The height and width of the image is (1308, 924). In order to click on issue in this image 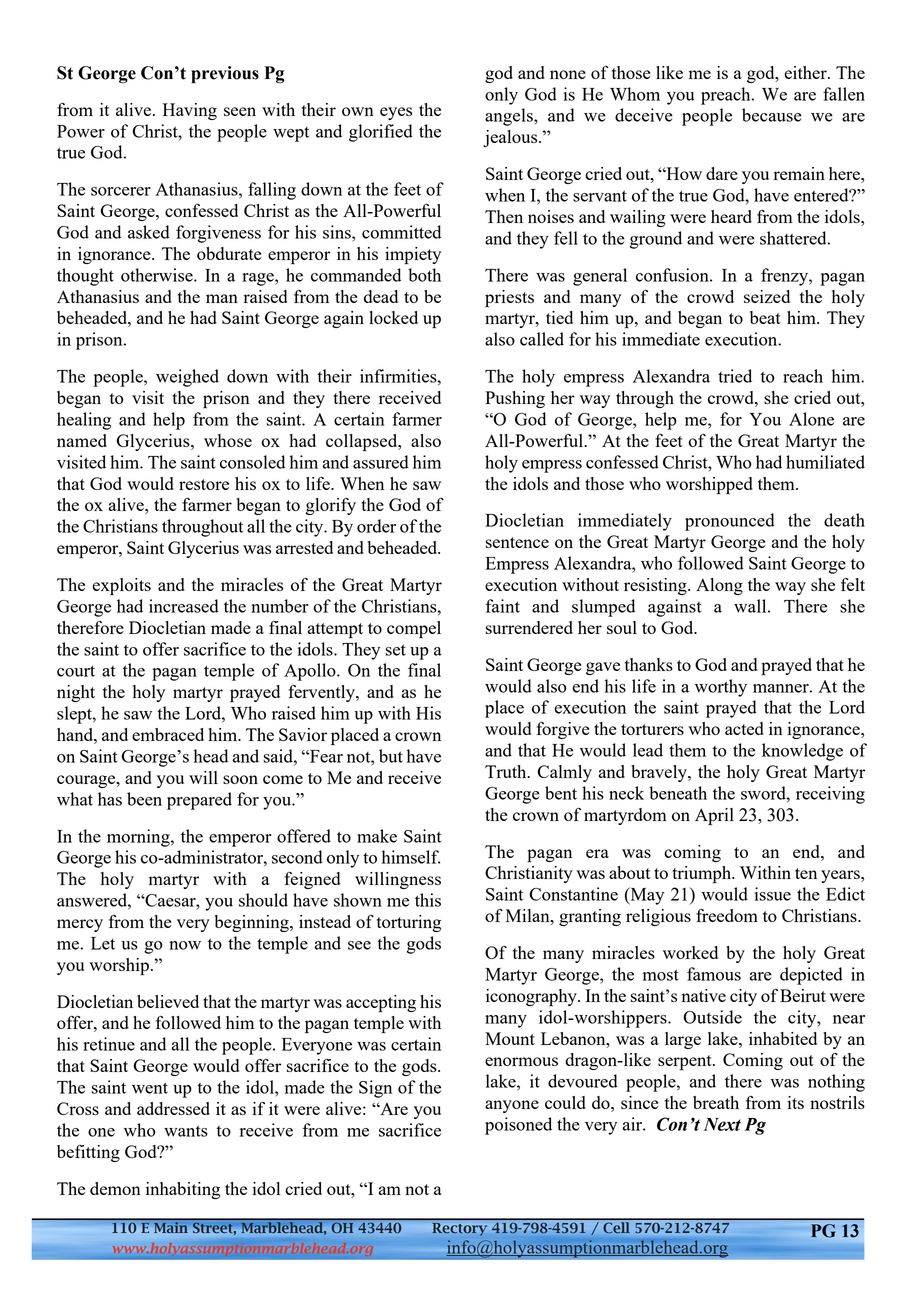, I will do `click(773, 894)`.
